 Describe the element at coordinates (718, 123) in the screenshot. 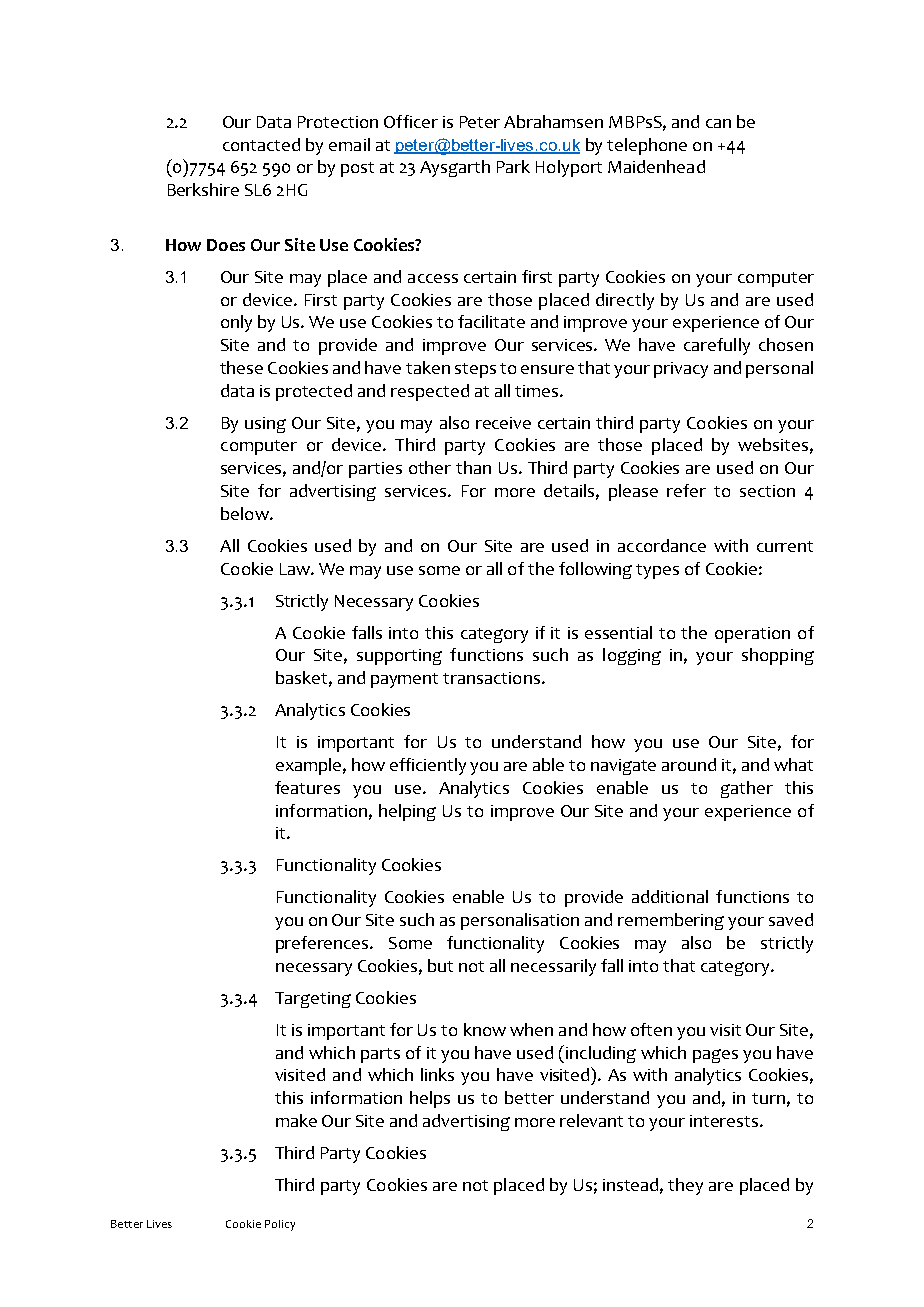

I see `can` at that location.
